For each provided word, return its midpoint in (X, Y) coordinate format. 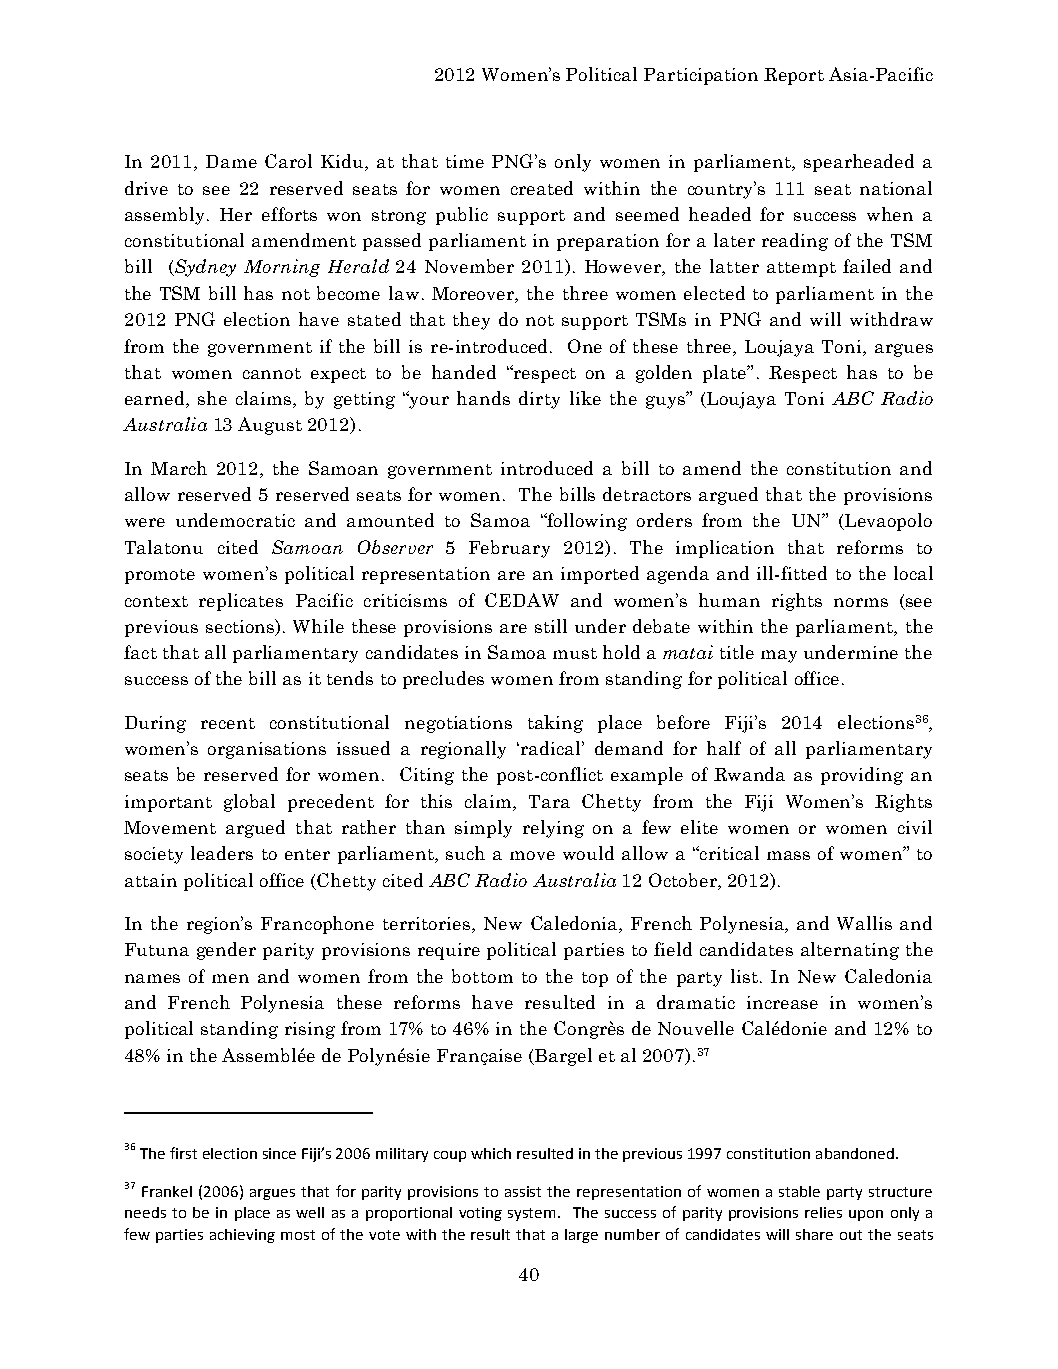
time (465, 161)
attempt (801, 269)
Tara (549, 801)
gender (226, 951)
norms (861, 602)
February (509, 549)
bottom (482, 976)
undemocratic (235, 520)
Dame (231, 161)
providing (862, 776)
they (471, 321)
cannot (272, 373)
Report (794, 76)
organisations (267, 750)
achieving (242, 1236)
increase (782, 1002)
